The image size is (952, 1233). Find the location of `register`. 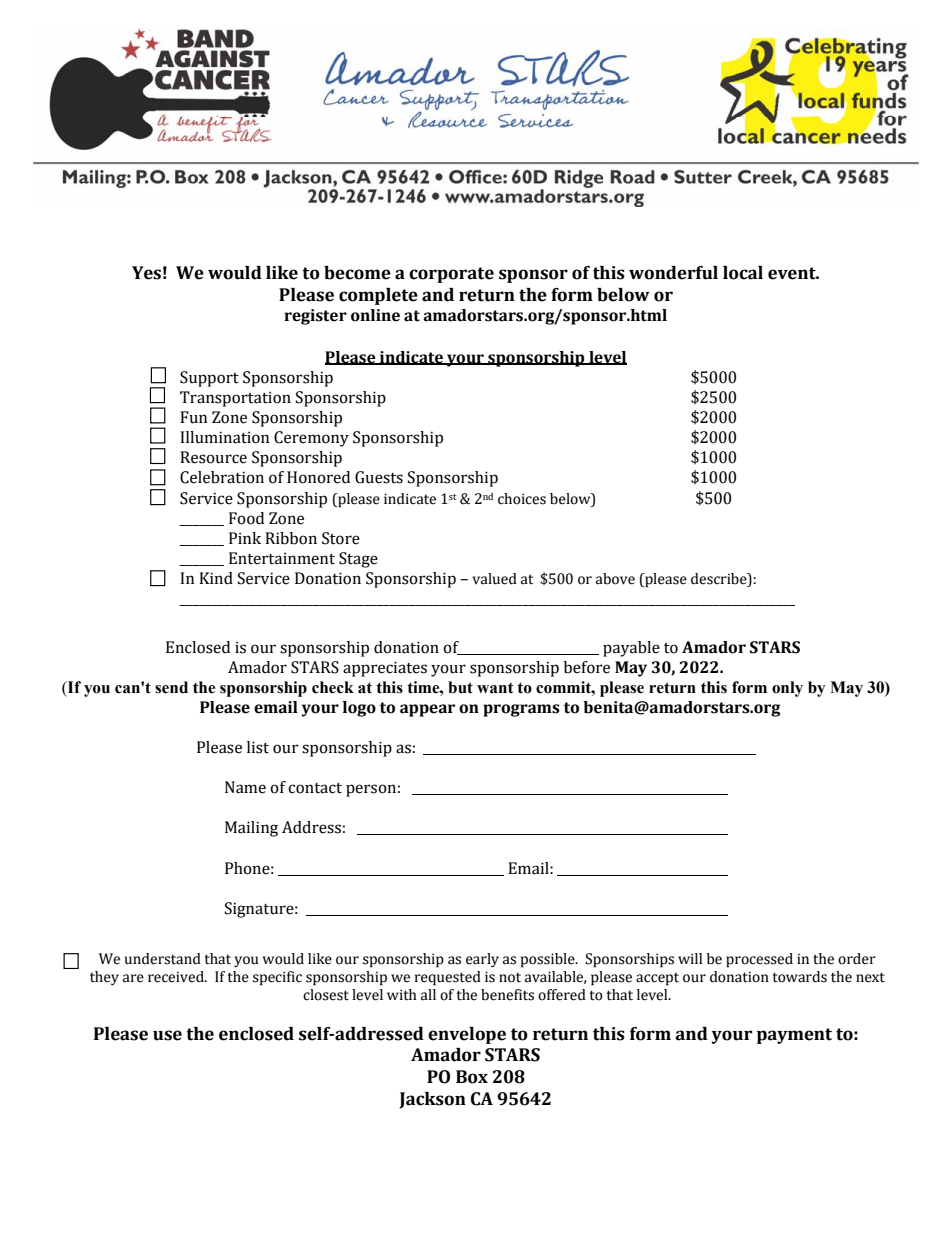

register is located at coordinates (315, 317).
